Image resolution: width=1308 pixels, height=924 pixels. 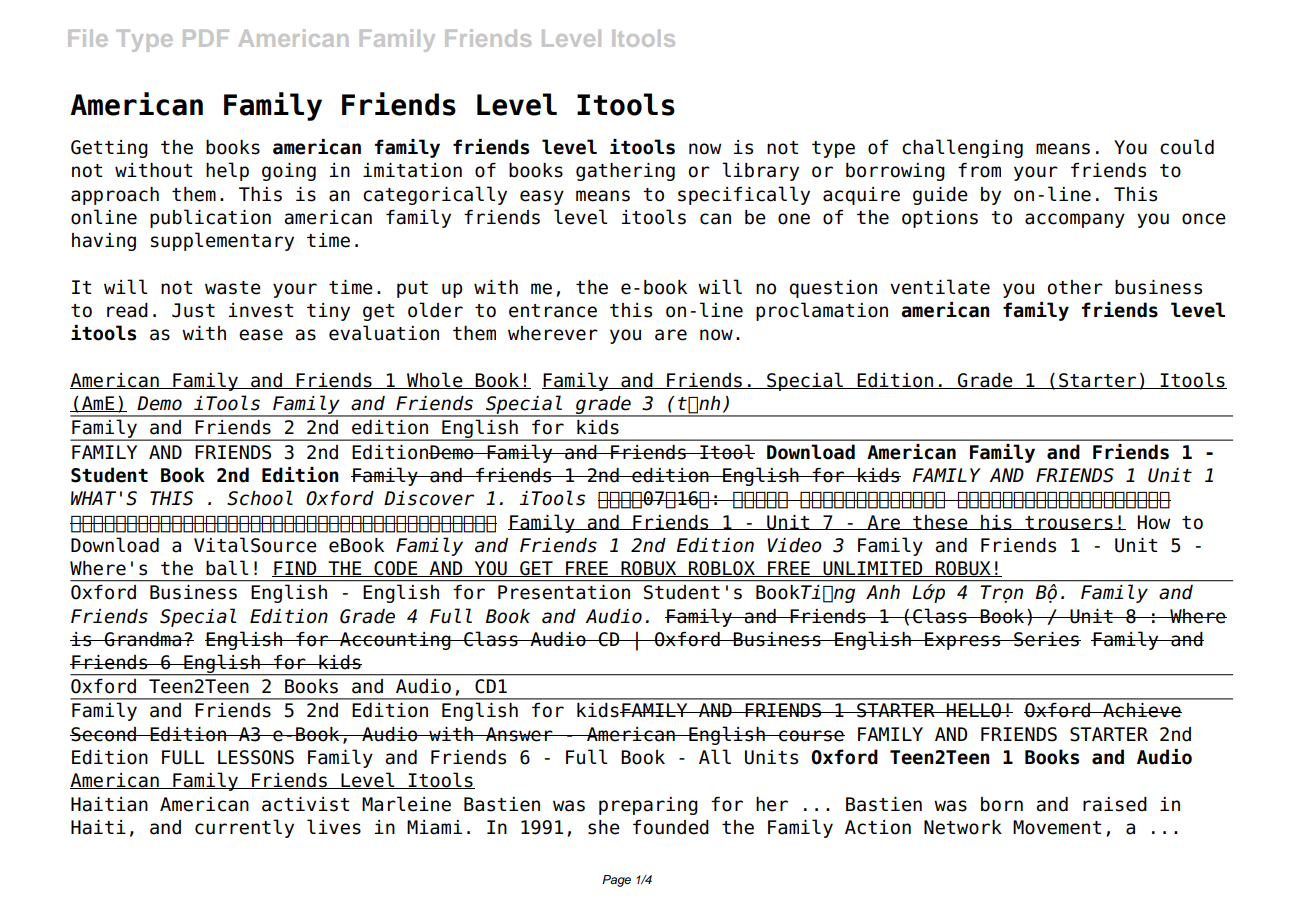 I want to click on Discover, so click(x=429, y=498).
